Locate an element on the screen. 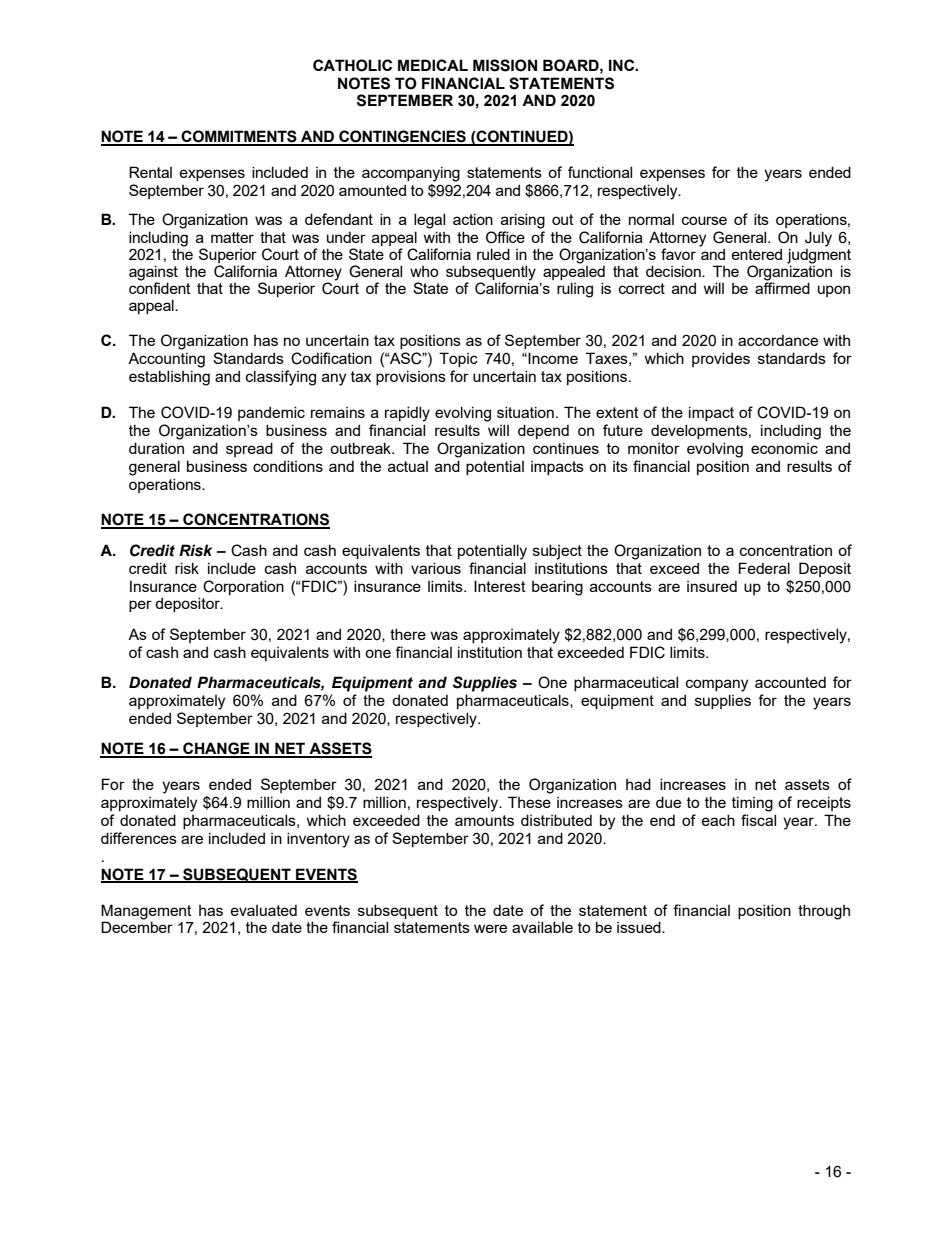 The image size is (952, 1233). CHANGE is located at coordinates (216, 749).
